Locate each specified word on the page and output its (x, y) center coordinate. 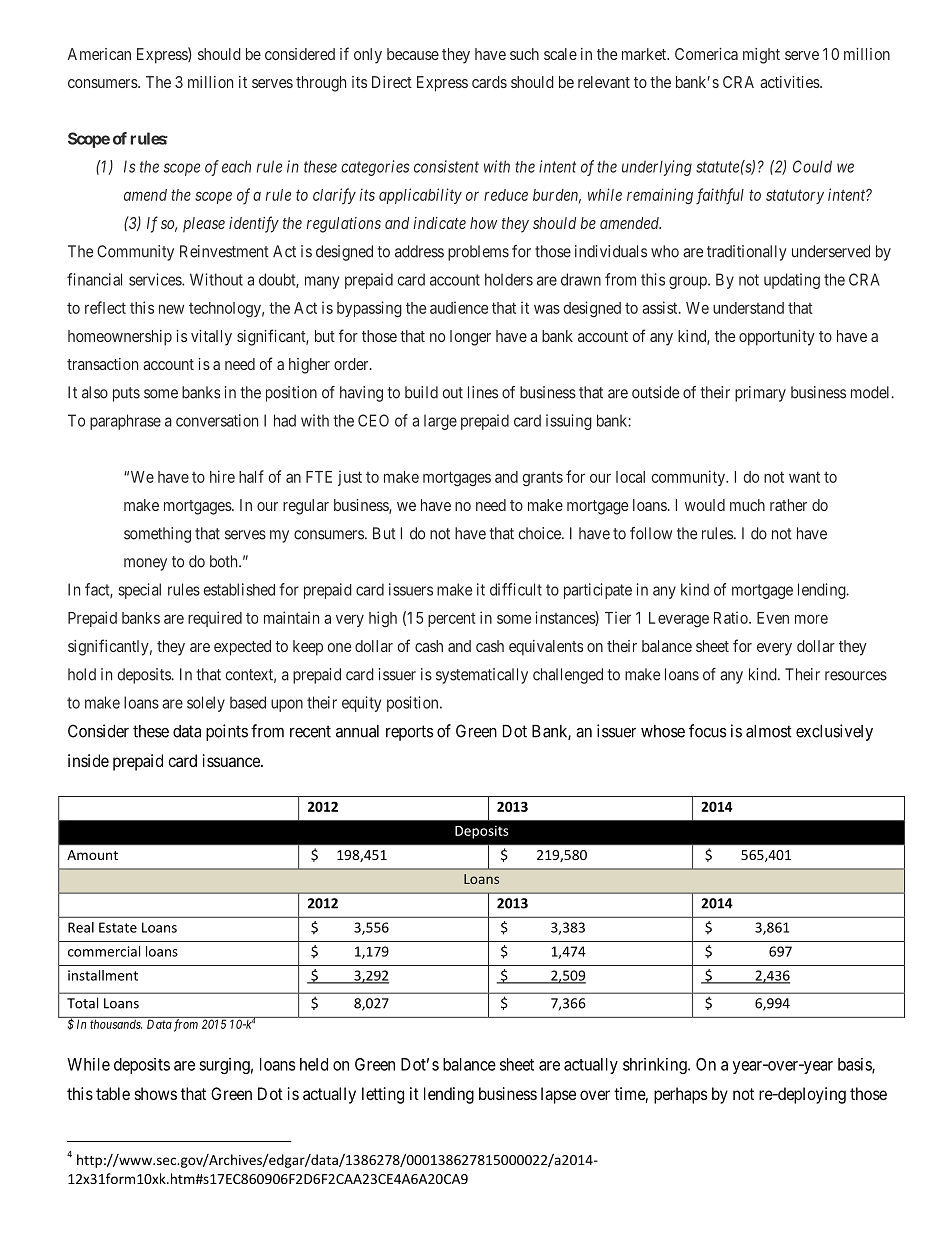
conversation (217, 420)
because (413, 54)
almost (769, 731)
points (227, 732)
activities (790, 82)
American (99, 54)
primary (760, 394)
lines (483, 392)
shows (156, 1093)
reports (410, 733)
